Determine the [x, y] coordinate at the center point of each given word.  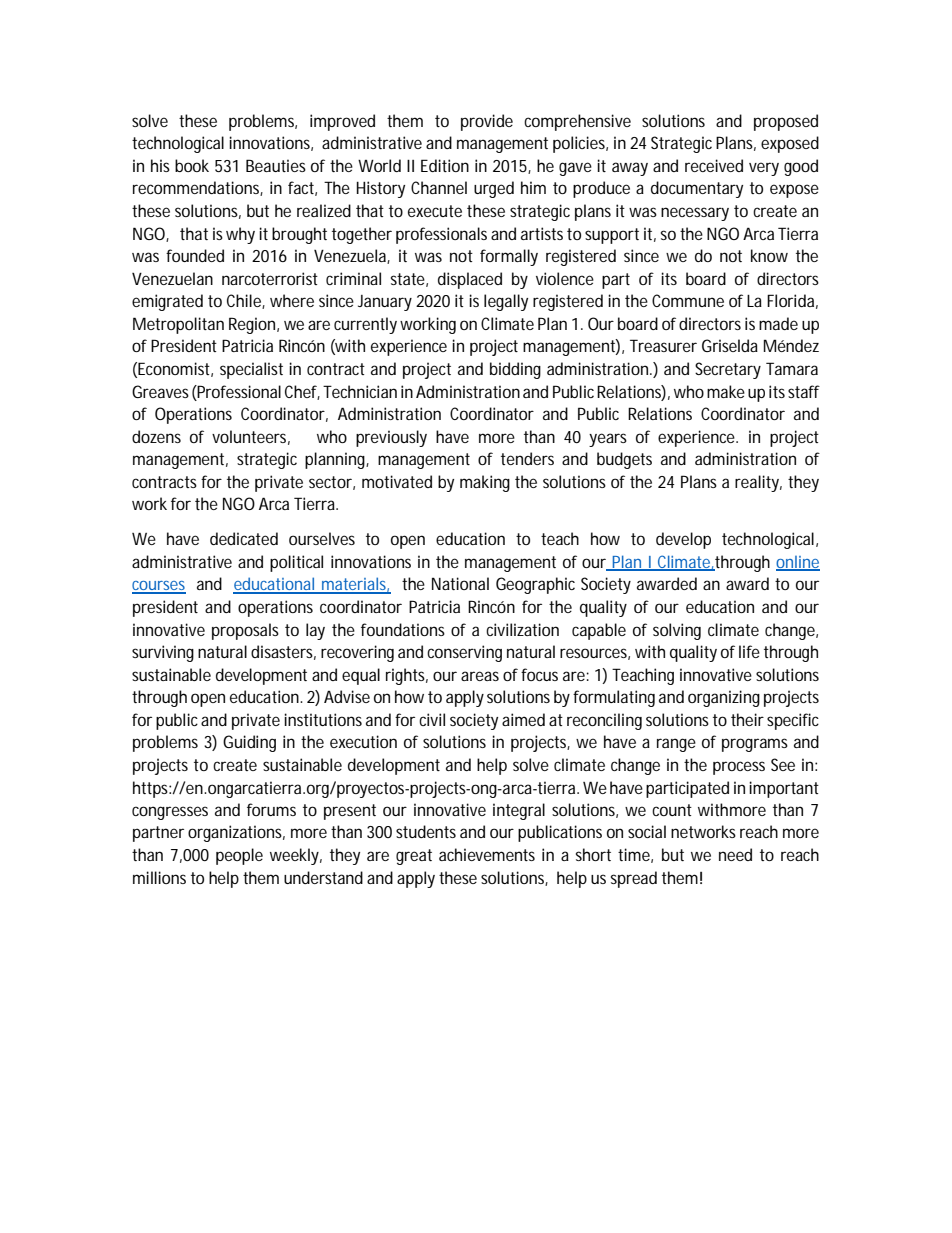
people [239, 856]
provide [487, 122]
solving [677, 631]
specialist [251, 370]
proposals [245, 631]
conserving [464, 653]
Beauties [276, 165]
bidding [515, 370]
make [726, 391]
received [714, 165]
